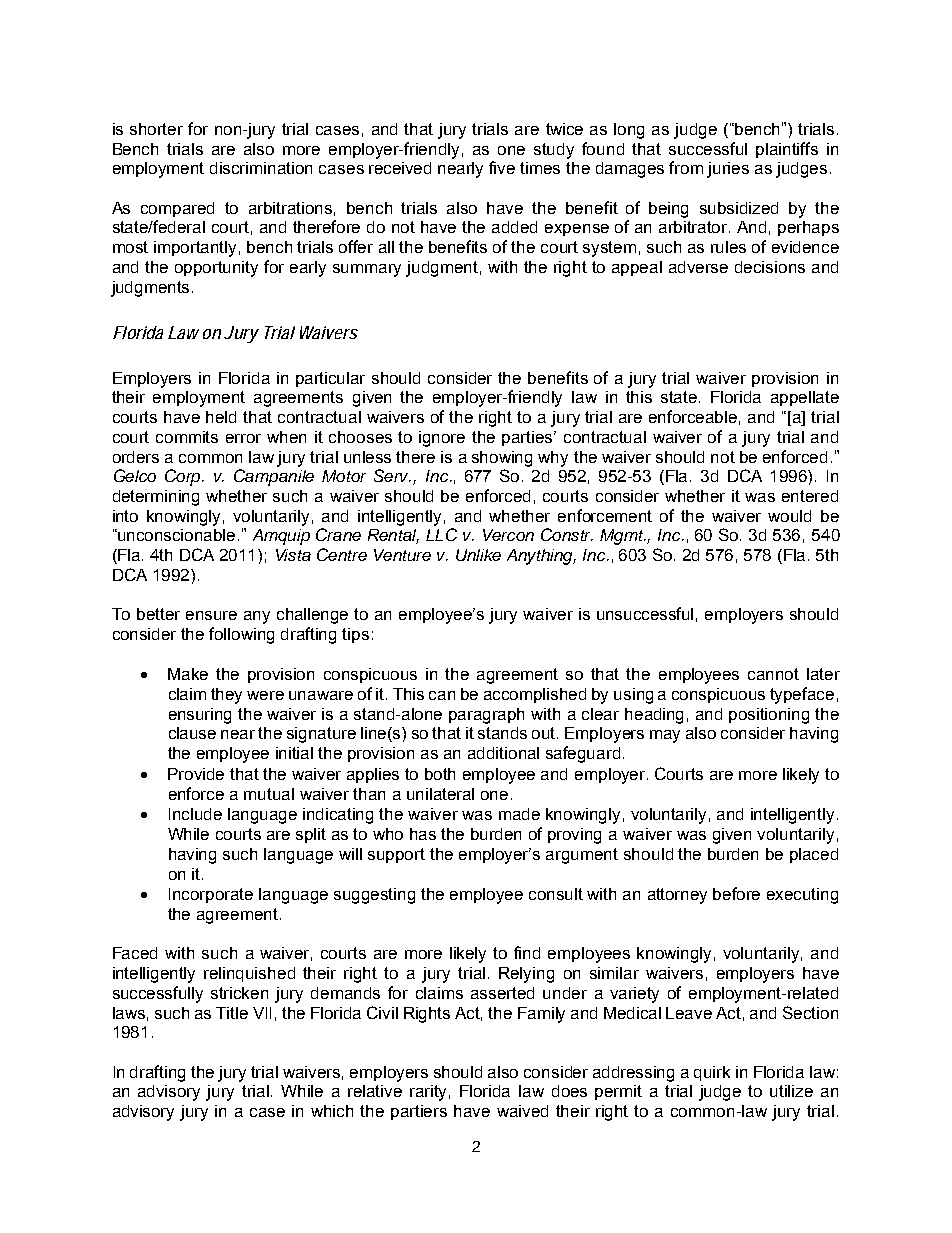 Image resolution: width=952 pixels, height=1233 pixels. Describe the element at coordinates (502, 167) in the page. I see `five` at that location.
